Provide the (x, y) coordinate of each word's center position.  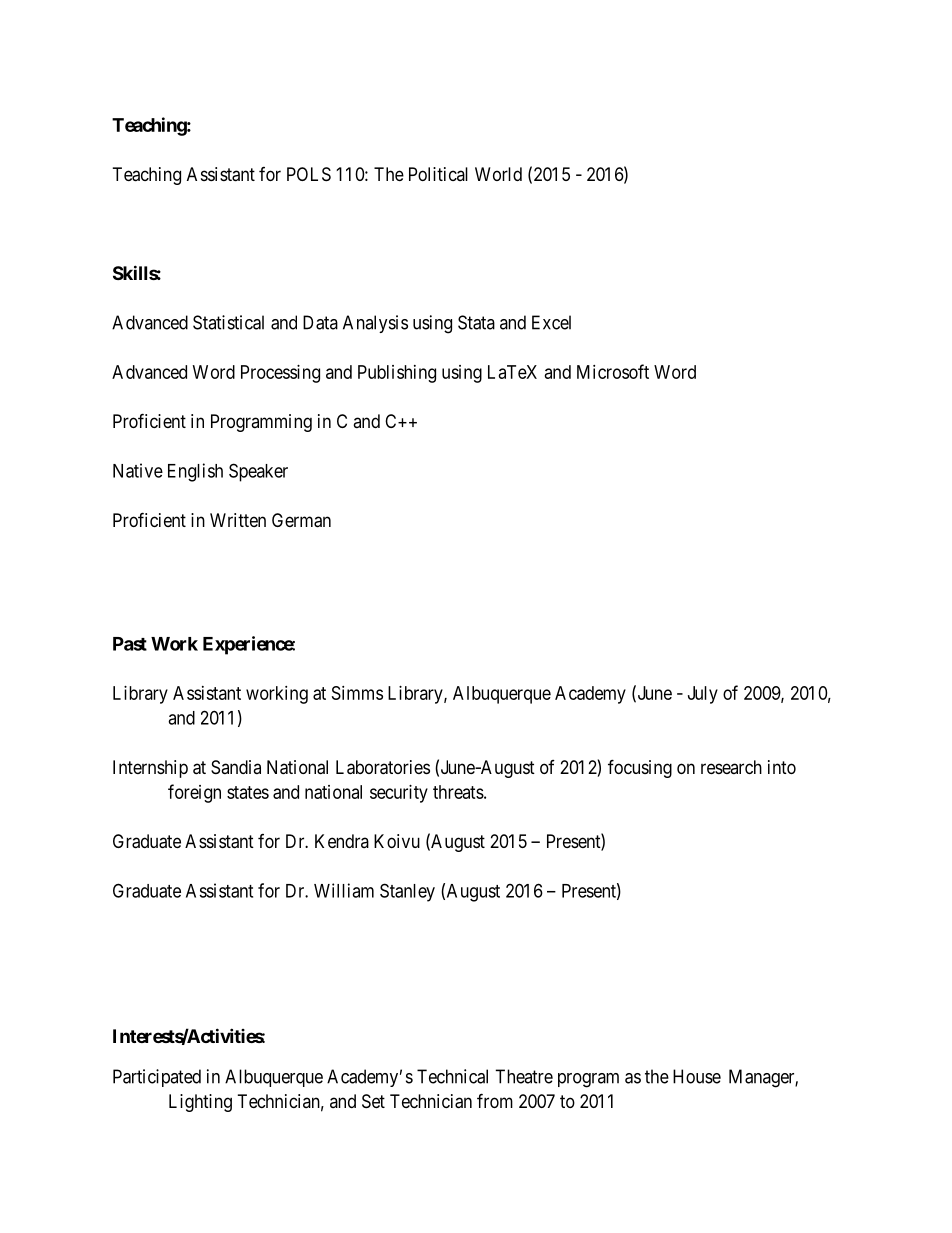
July (703, 695)
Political (438, 174)
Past (130, 644)
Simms (357, 693)
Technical (452, 1076)
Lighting (200, 1103)
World (498, 174)
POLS (309, 174)
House (697, 1076)
